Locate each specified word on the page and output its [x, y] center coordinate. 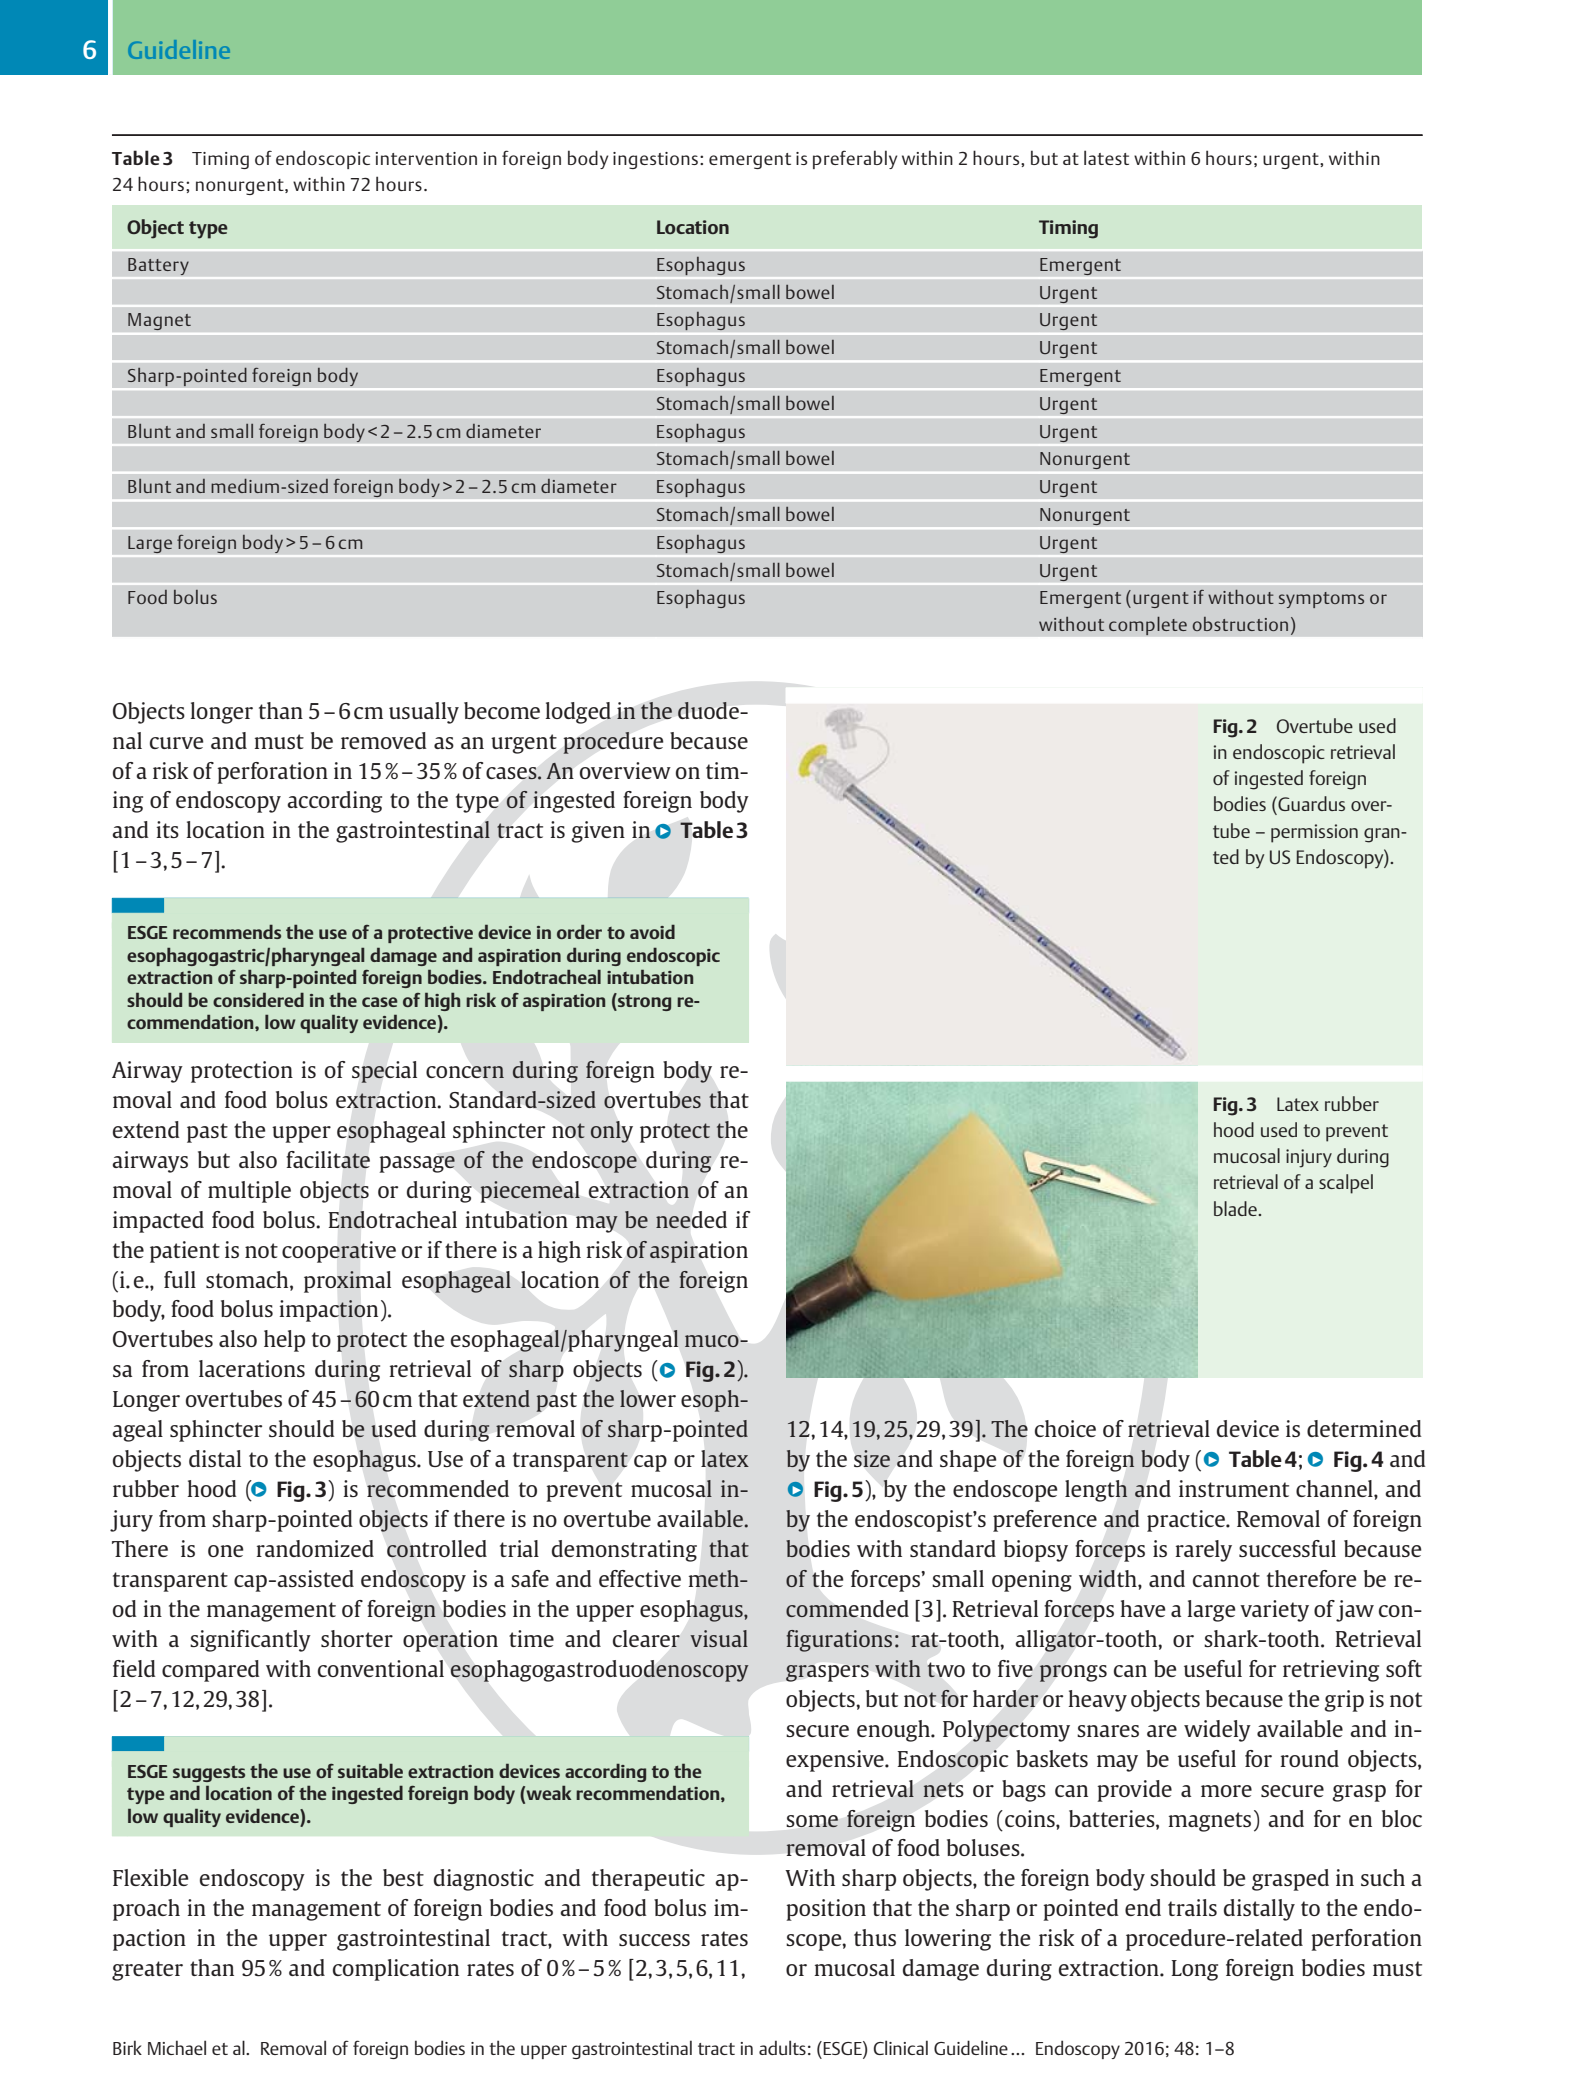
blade [1236, 1208]
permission [1314, 833]
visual [719, 1638]
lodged [578, 713]
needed [691, 1219]
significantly [250, 1641]
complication [396, 1970]
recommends [227, 931]
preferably [855, 159]
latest [1106, 157]
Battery [158, 266]
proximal [347, 1282]
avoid [652, 931]
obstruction [1240, 624]
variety [1274, 1611]
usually [424, 713]
